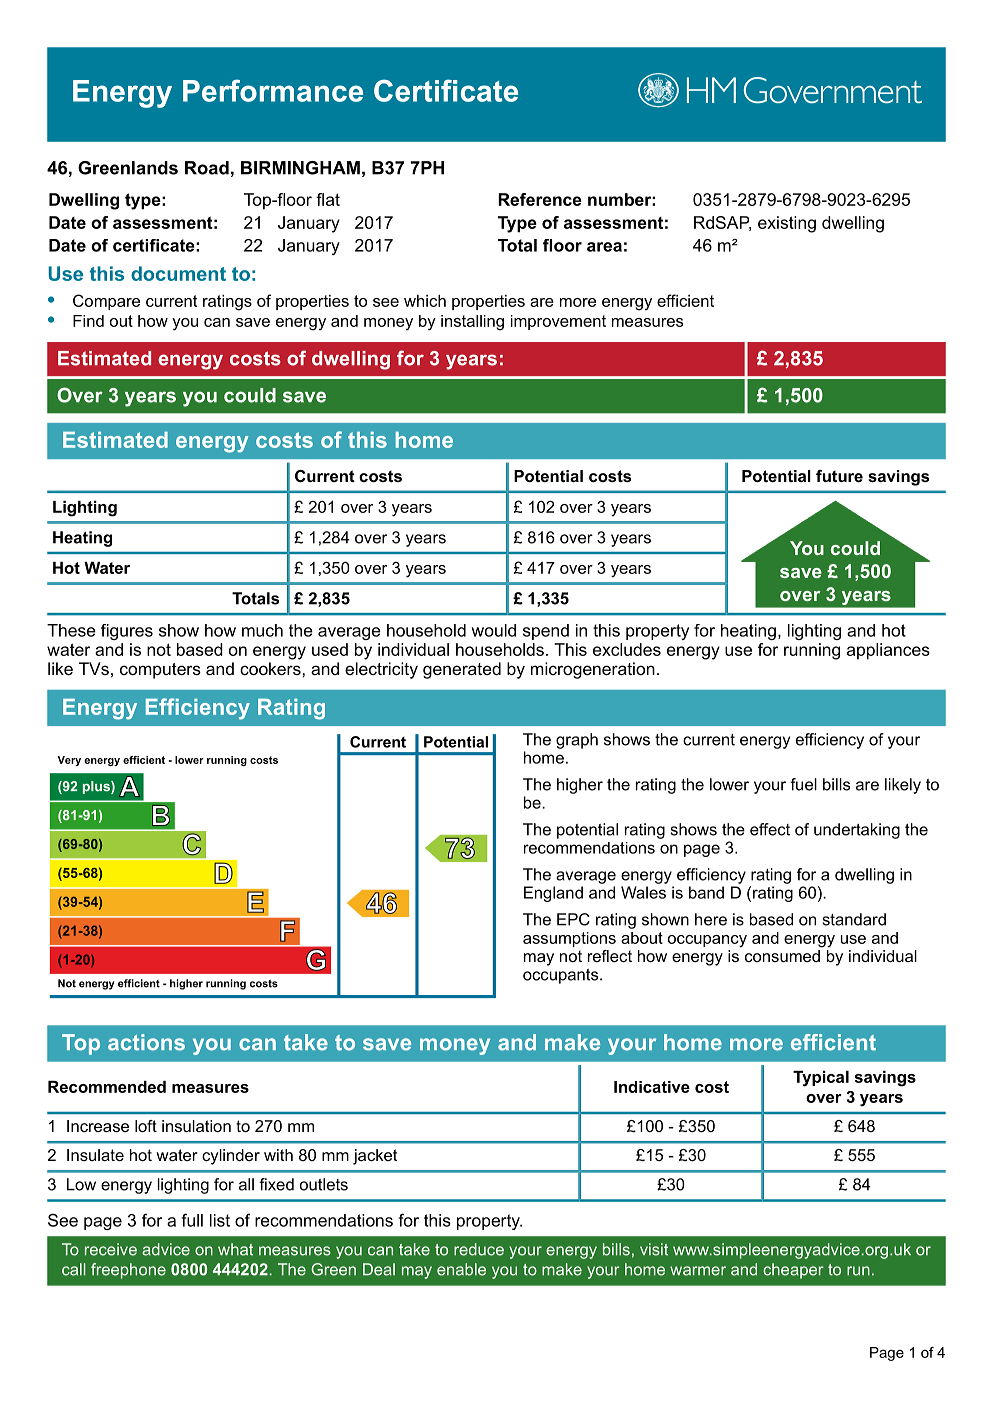 The height and width of the document is (1404, 993). What do you see at coordinates (479, 1249) in the document?
I see `reduce` at bounding box center [479, 1249].
